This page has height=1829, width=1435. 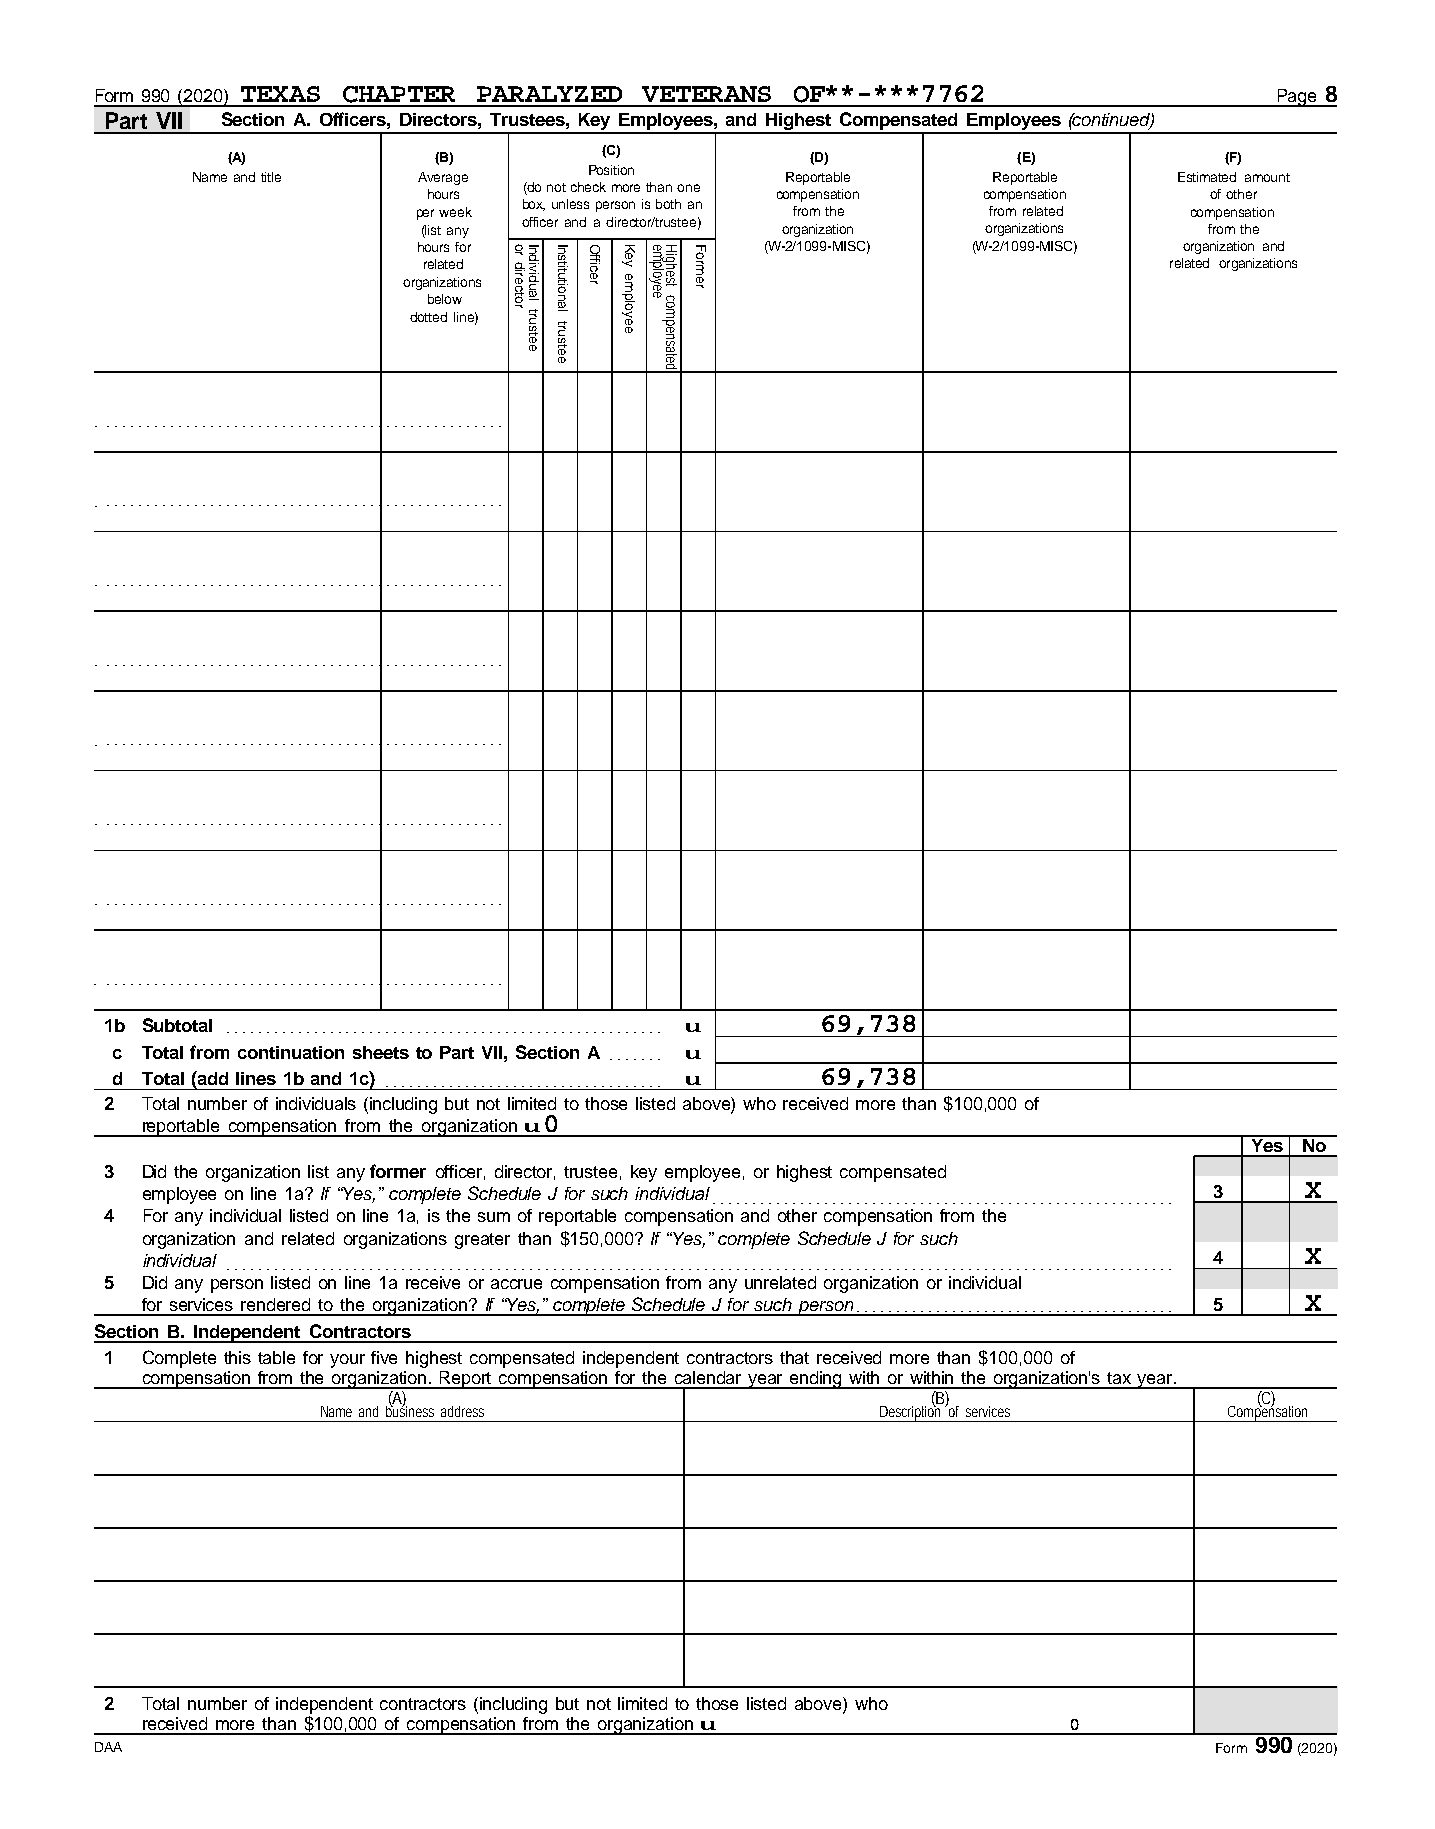 I want to click on one, so click(x=688, y=188).
